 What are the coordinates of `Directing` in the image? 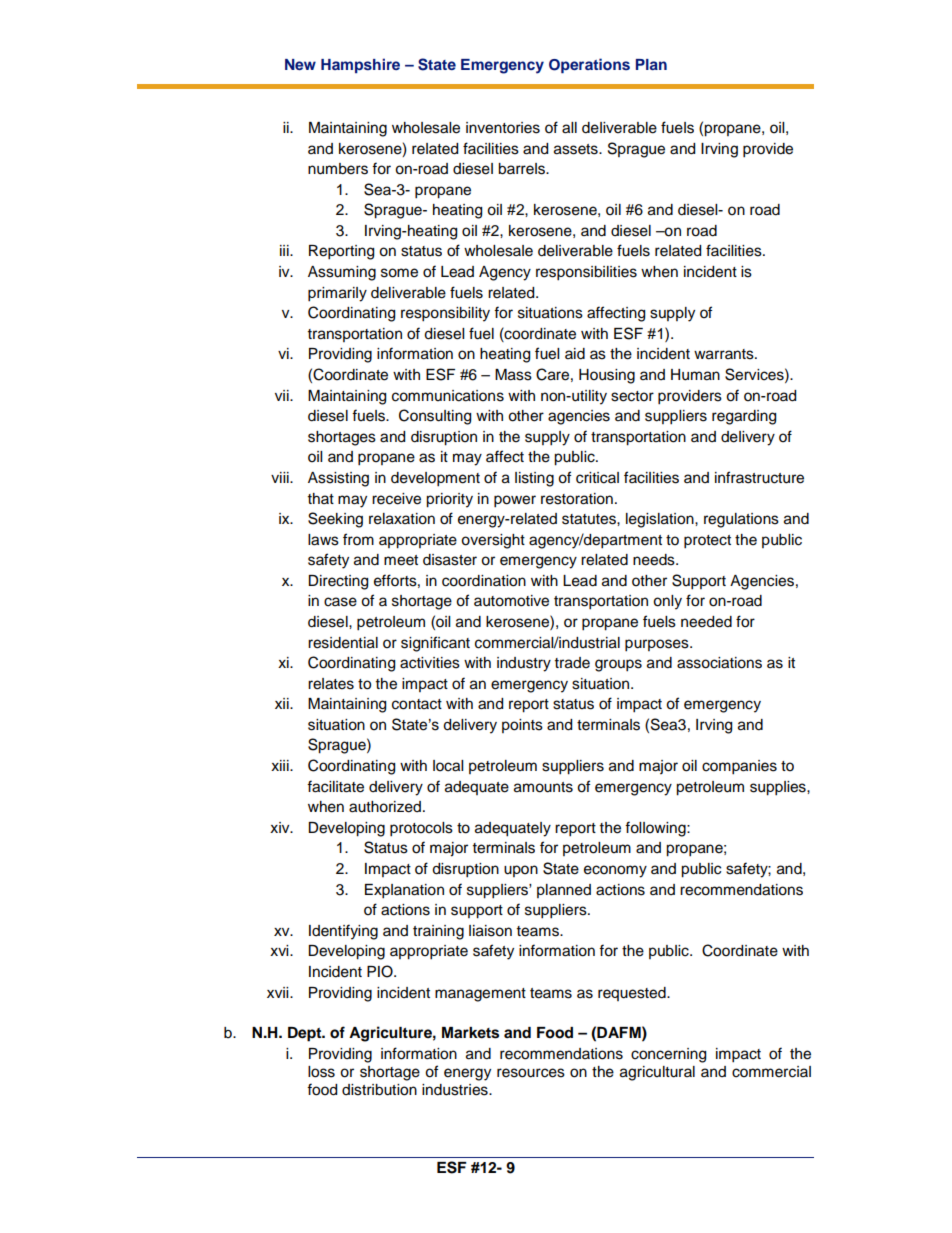 It's located at (338, 582).
